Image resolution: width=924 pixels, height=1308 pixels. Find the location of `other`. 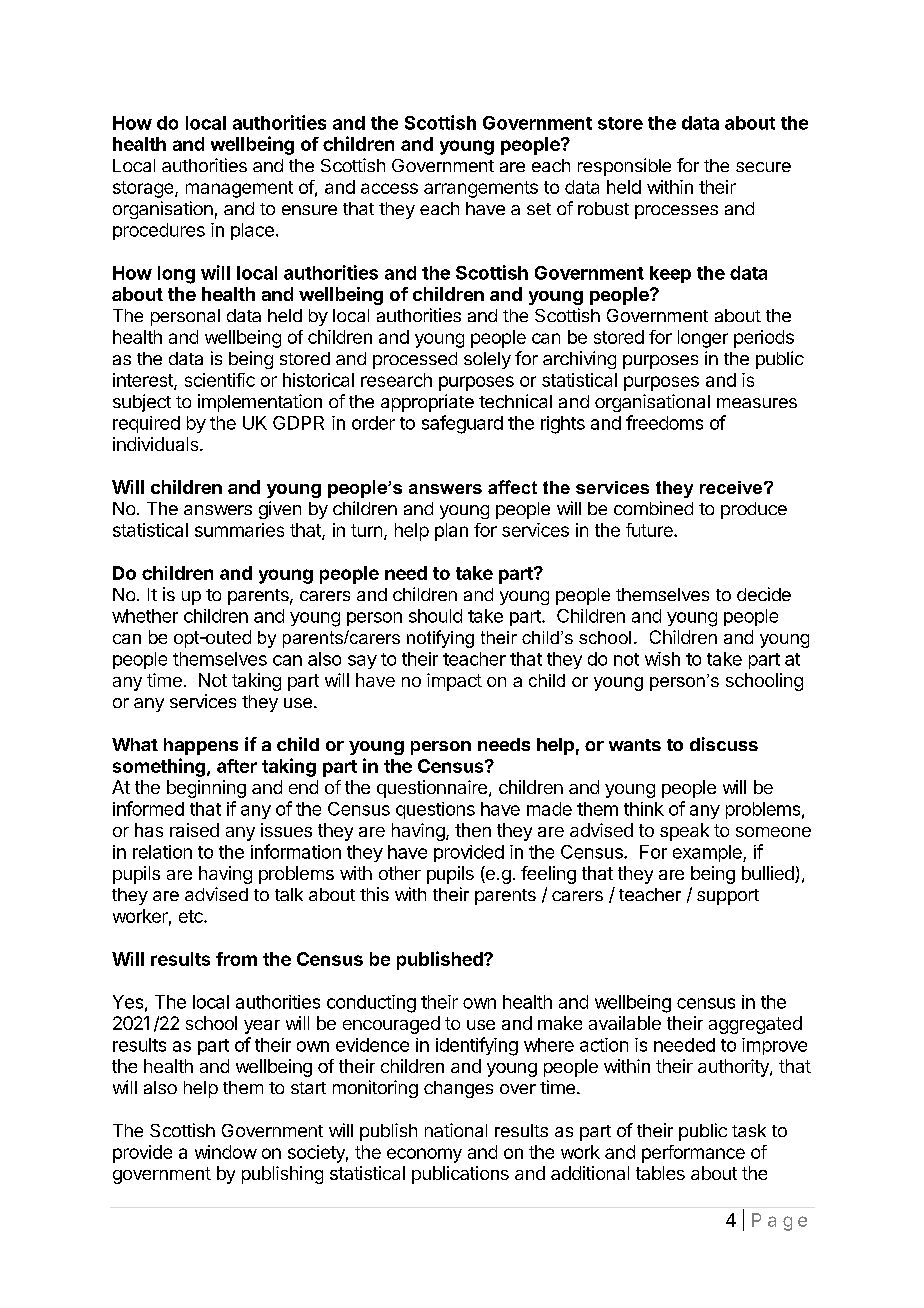

other is located at coordinates (400, 873).
